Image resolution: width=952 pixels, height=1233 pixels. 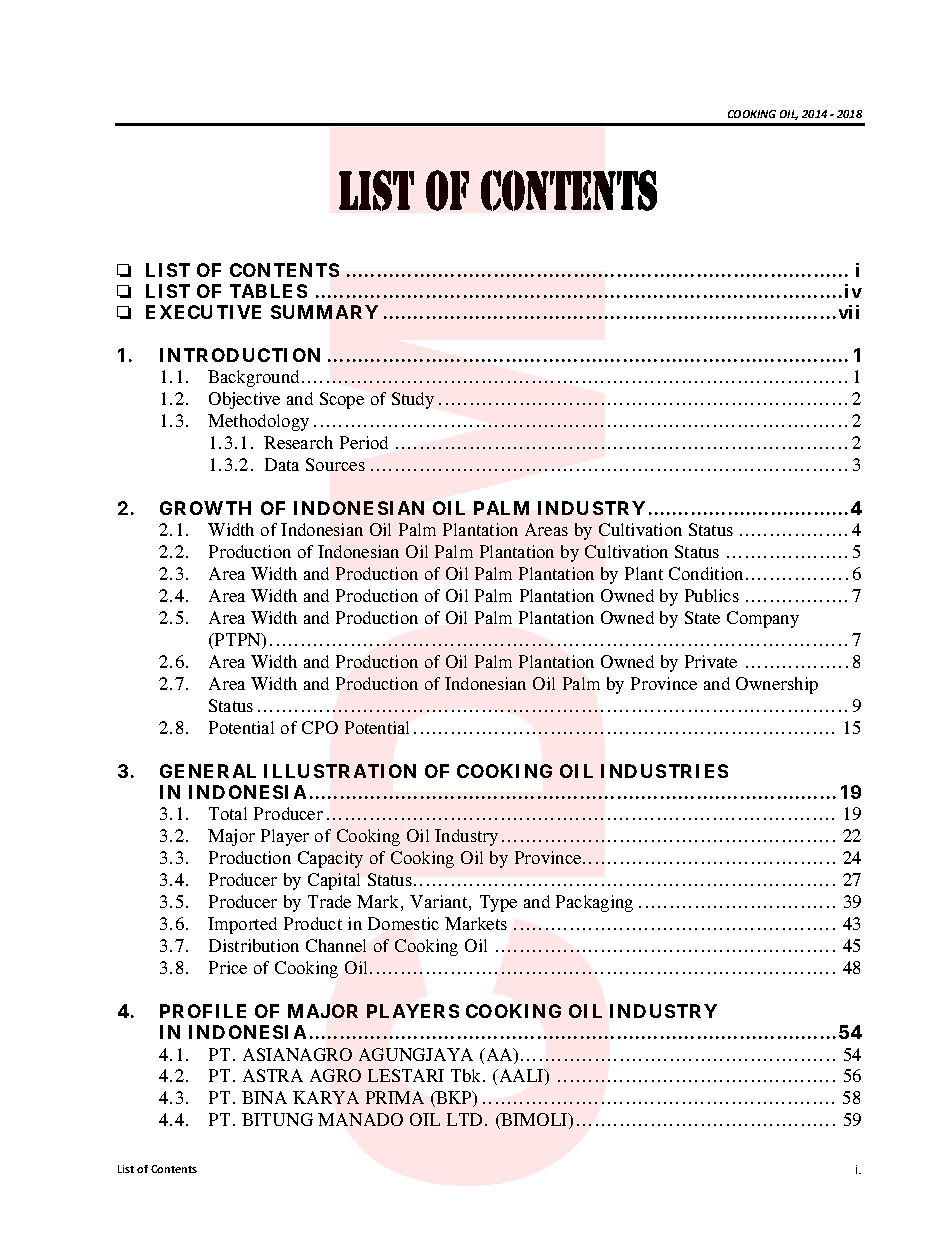 What do you see at coordinates (498, 903) in the screenshot?
I see `Type` at bounding box center [498, 903].
